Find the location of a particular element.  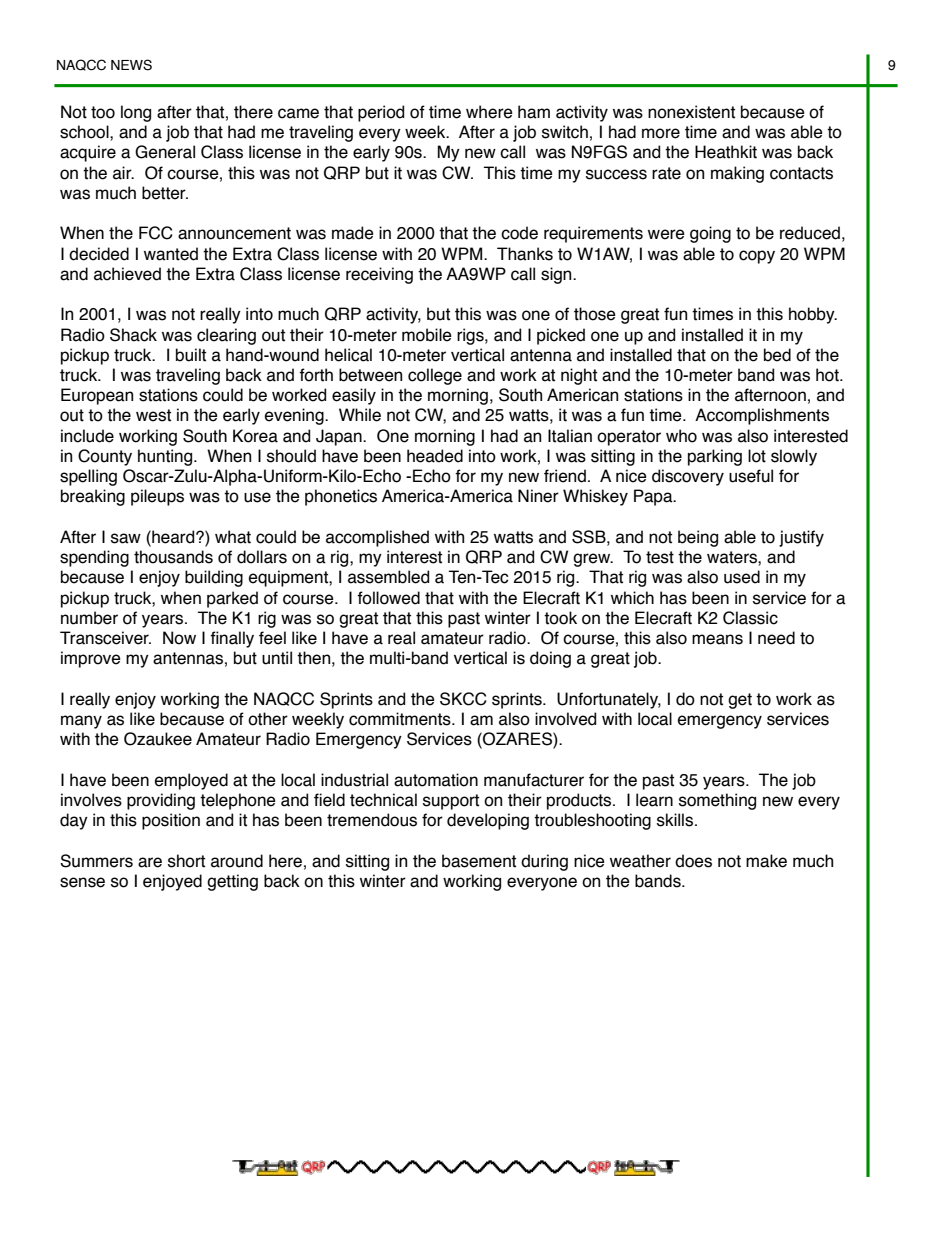

nonexistent is located at coordinates (691, 112).
